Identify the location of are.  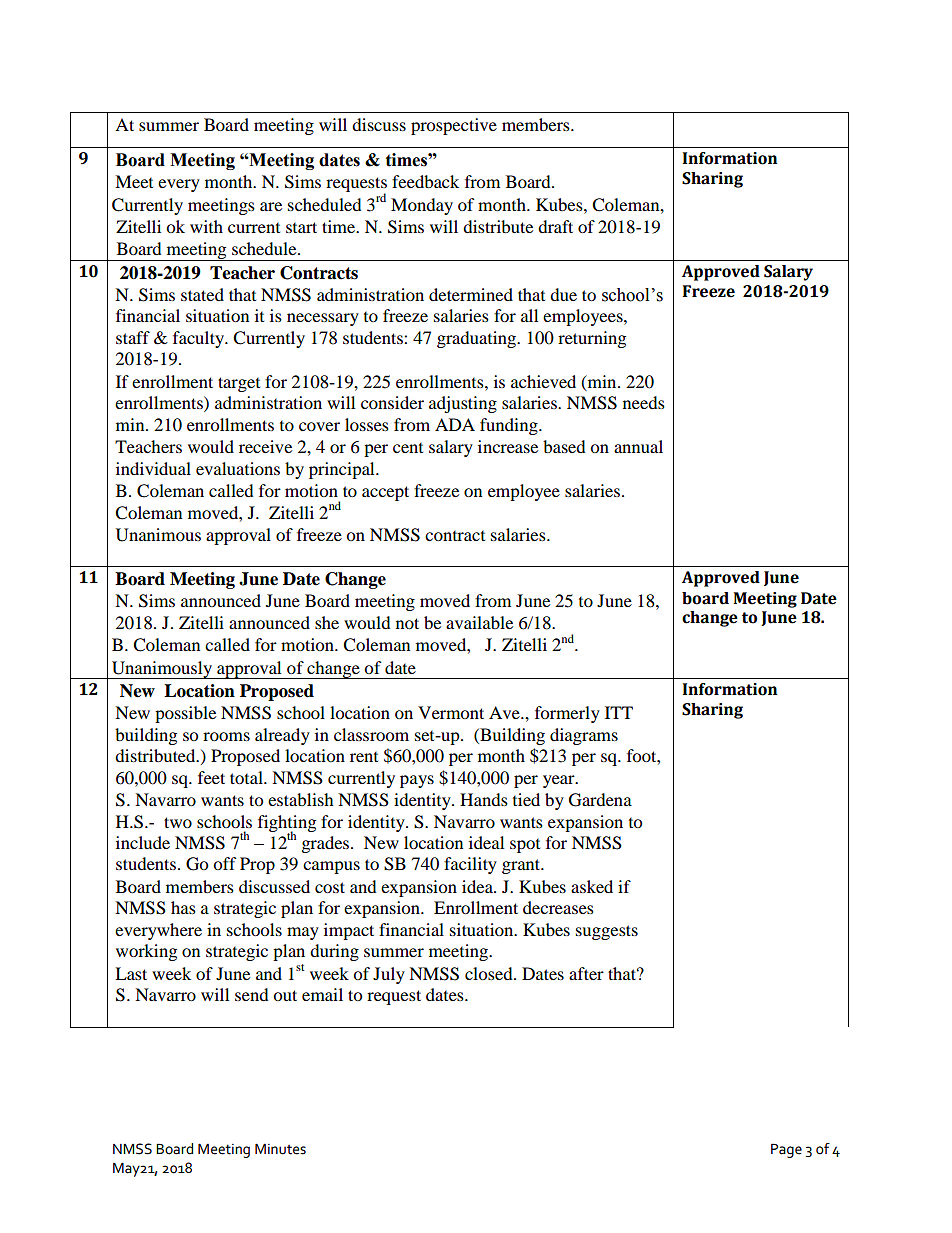
(271, 206).
